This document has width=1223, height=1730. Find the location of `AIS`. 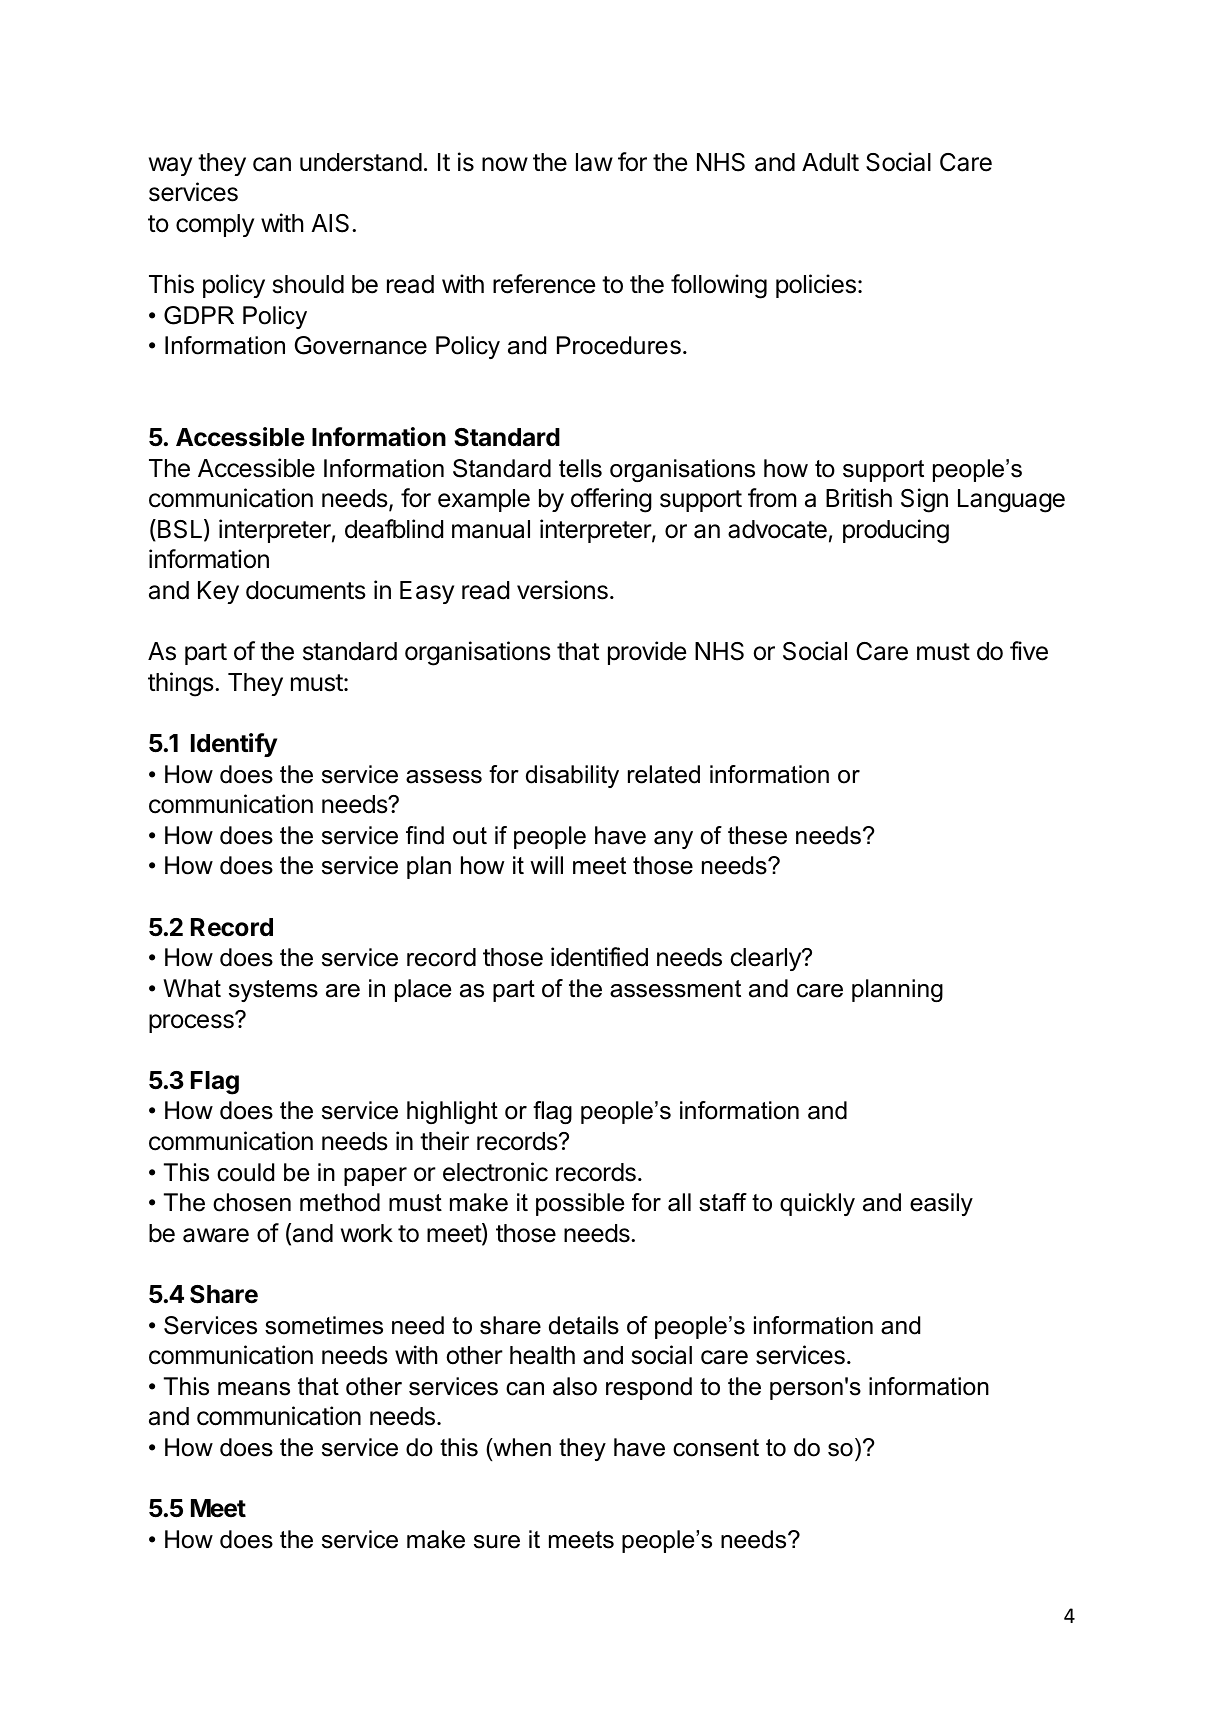

AIS is located at coordinates (330, 223).
